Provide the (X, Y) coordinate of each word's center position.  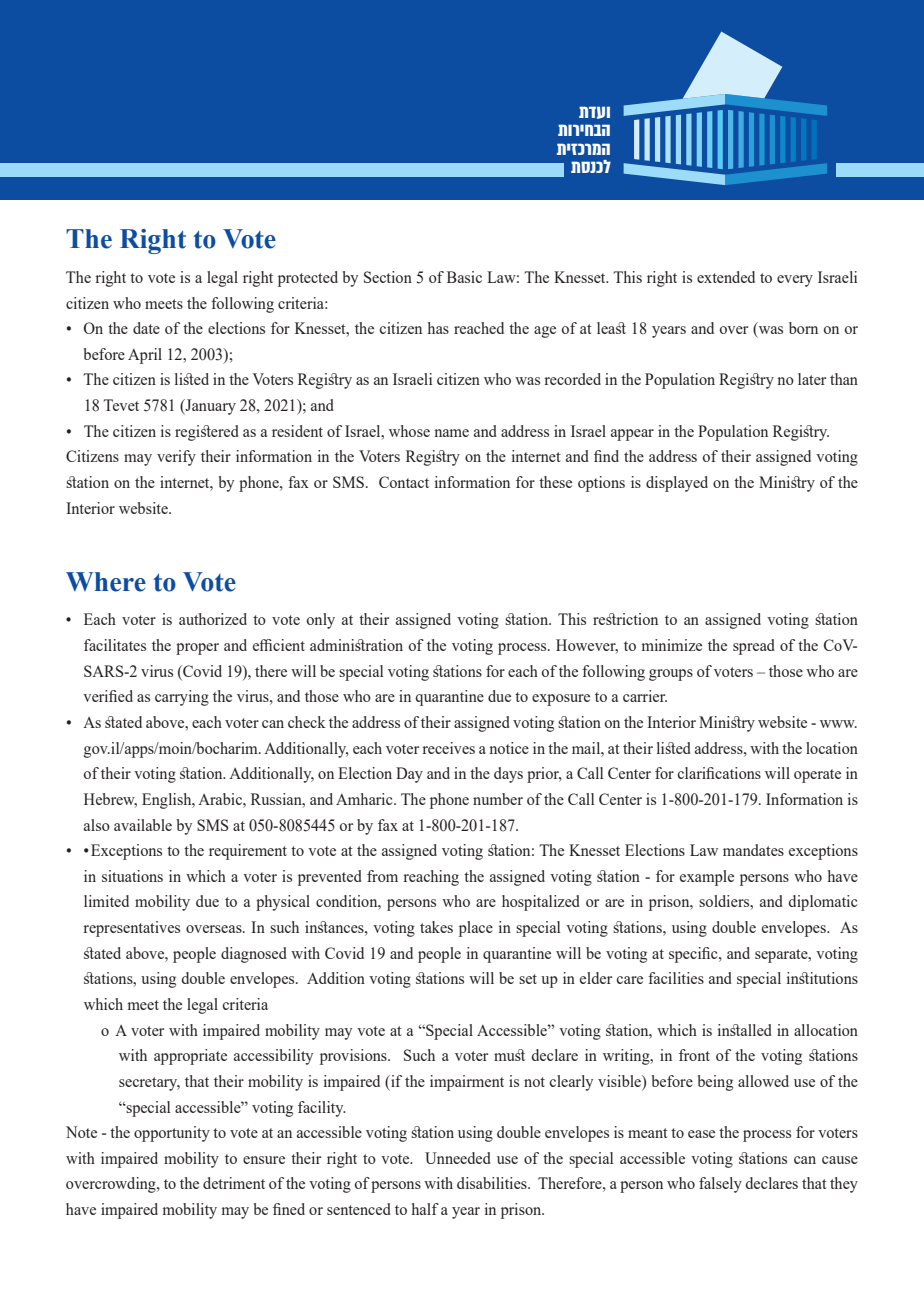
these (555, 482)
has (438, 328)
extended (726, 277)
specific (694, 955)
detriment (234, 1183)
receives (448, 748)
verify (176, 458)
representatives (131, 929)
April (145, 356)
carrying (182, 698)
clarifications (719, 773)
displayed (677, 484)
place (476, 929)
